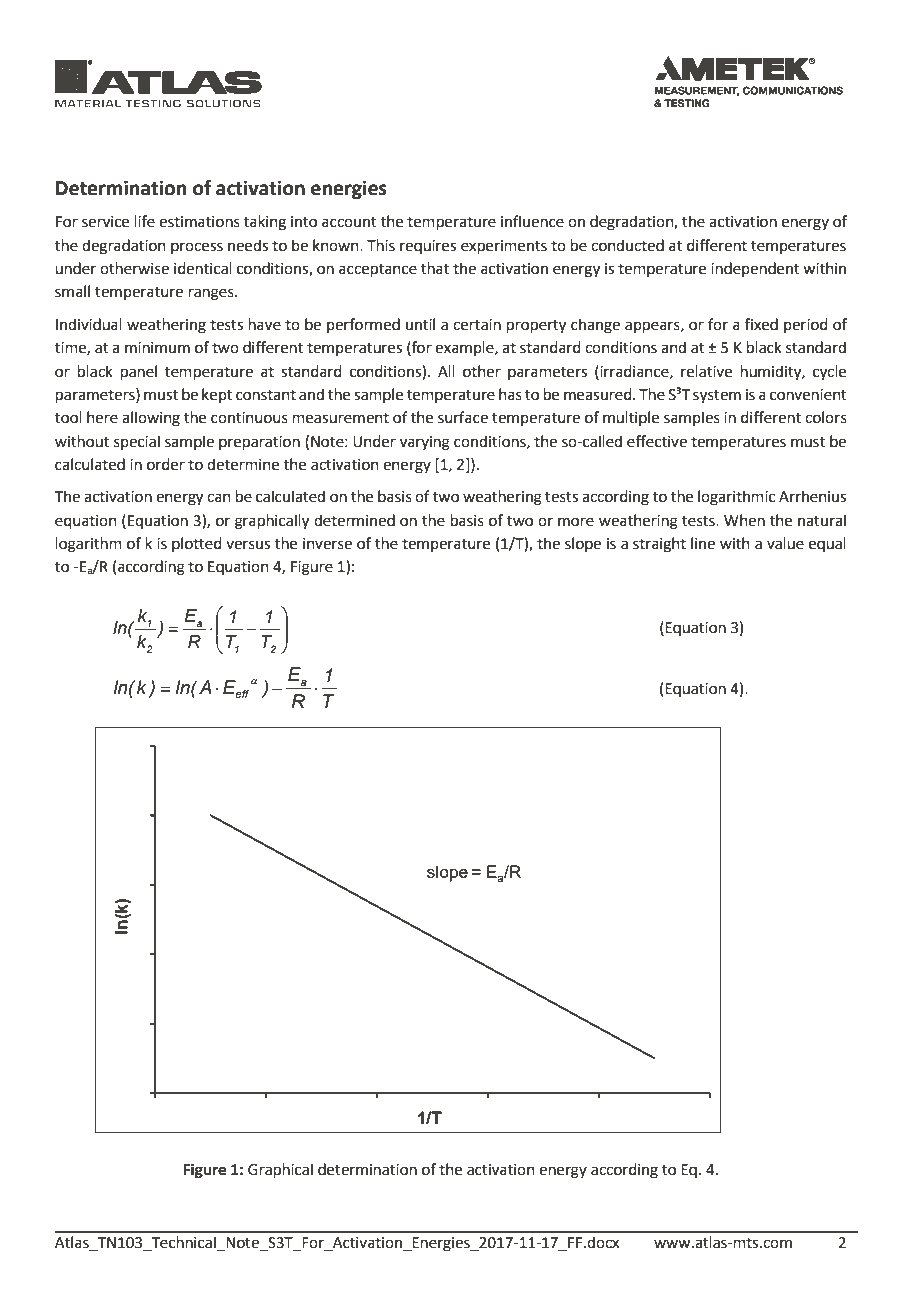 This document has height=1308, width=924. Describe the element at coordinates (428, 247) in the document. I see `requires` at that location.
